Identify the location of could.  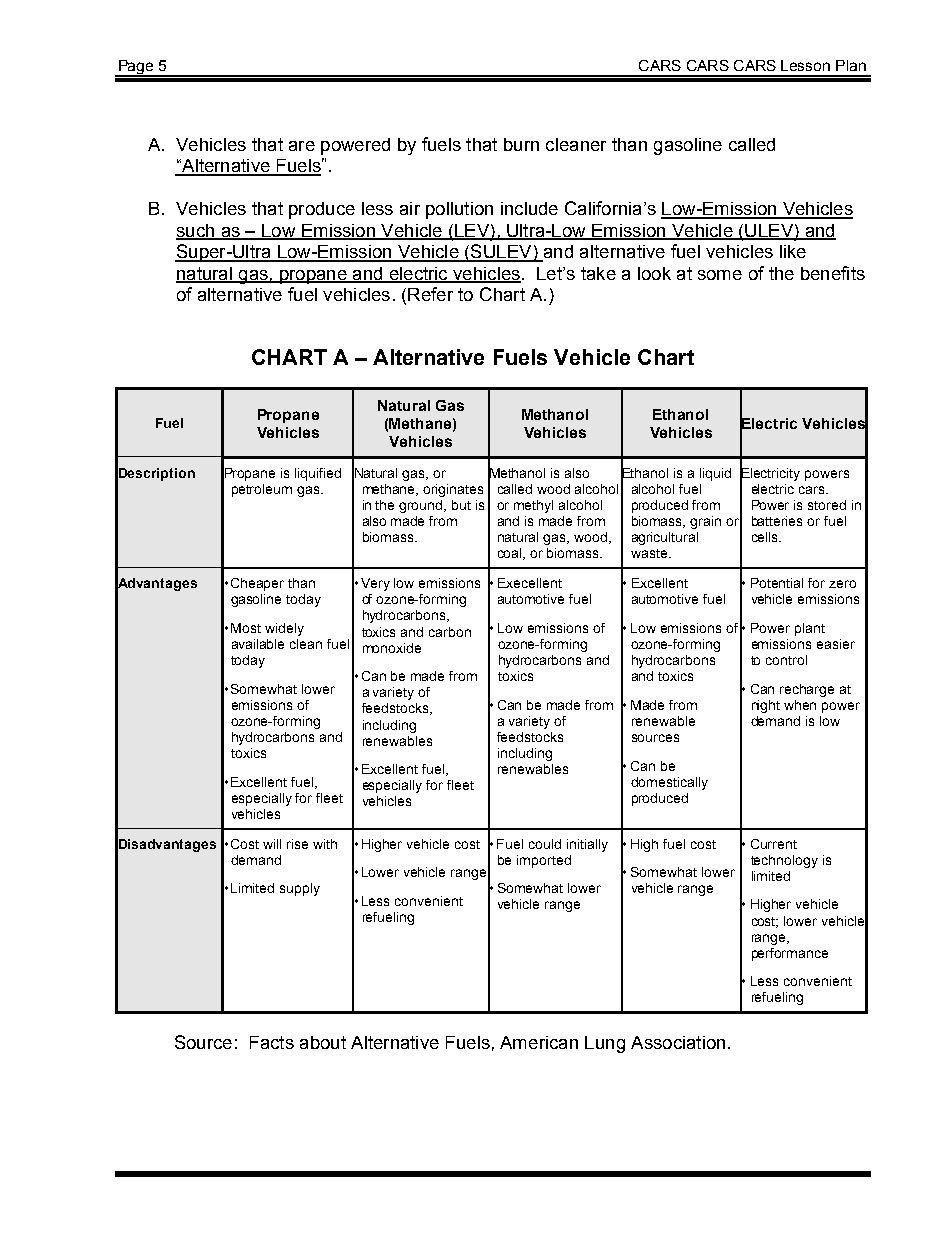
(545, 844).
